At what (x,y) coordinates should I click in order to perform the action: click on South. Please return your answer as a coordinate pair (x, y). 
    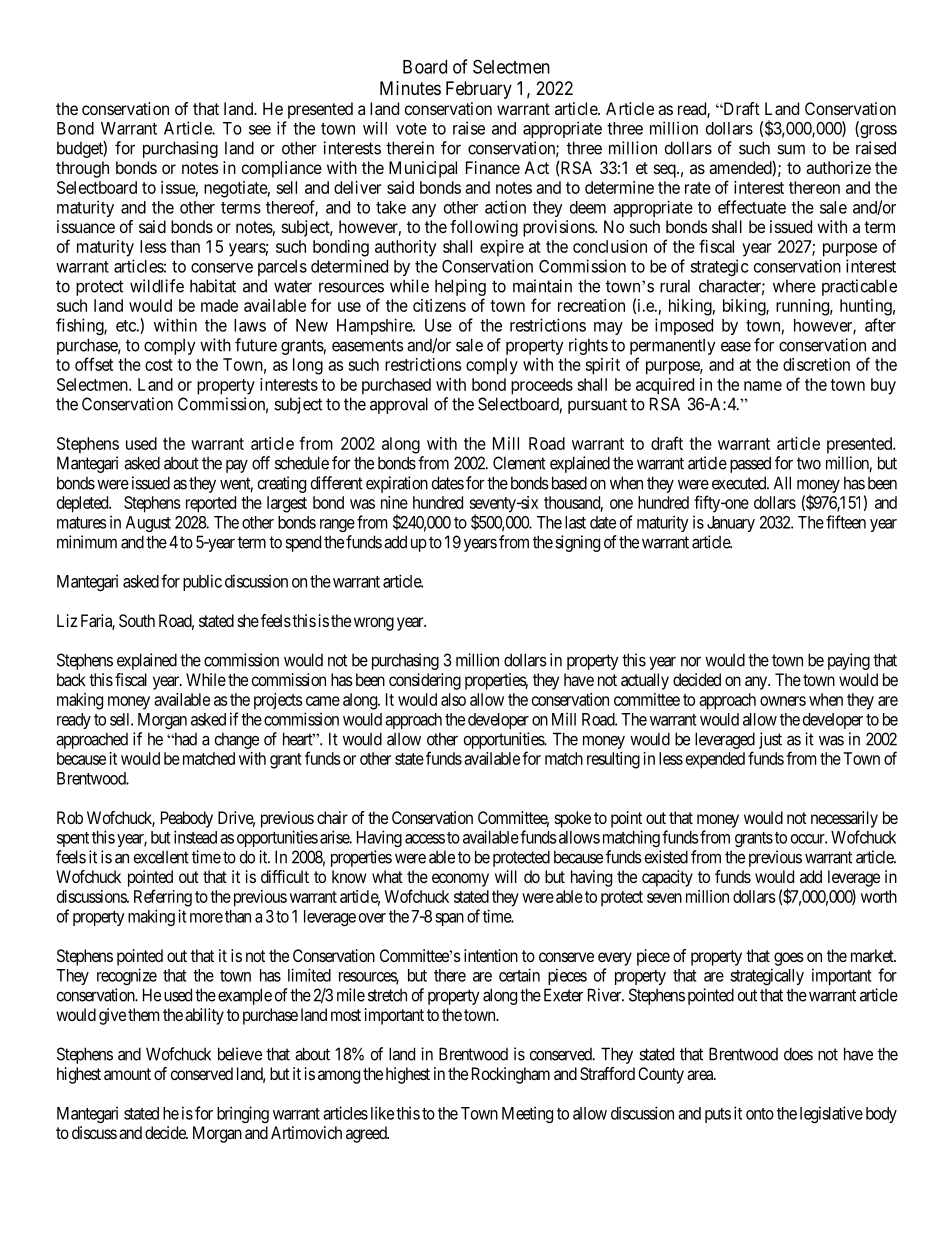
    Looking at the image, I should click on (137, 620).
